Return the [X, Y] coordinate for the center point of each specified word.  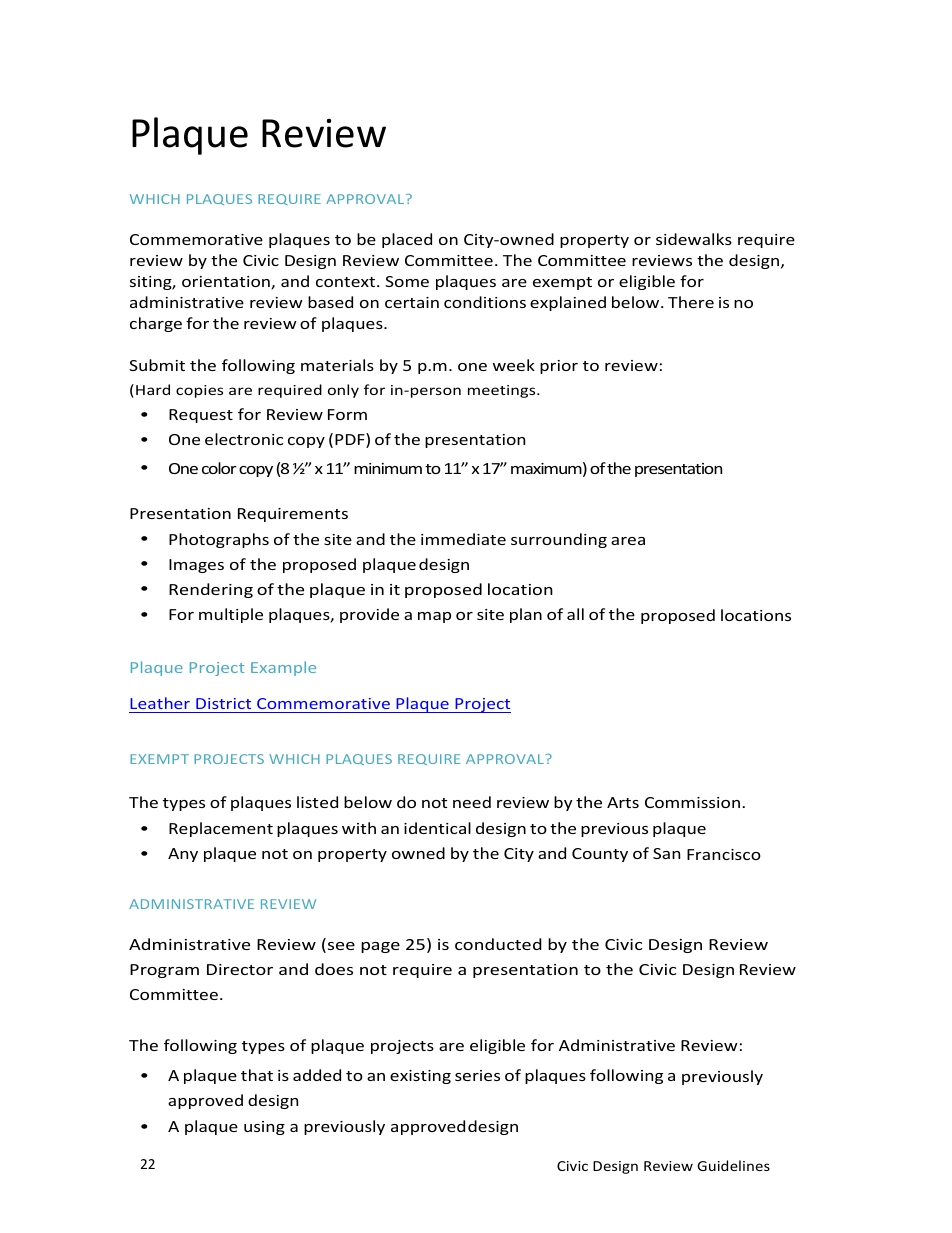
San [666, 853]
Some [407, 281]
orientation [227, 283]
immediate [463, 539]
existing [420, 1077]
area [628, 541]
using [264, 1128]
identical [437, 828]
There [691, 302]
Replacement [221, 829]
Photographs [219, 540]
